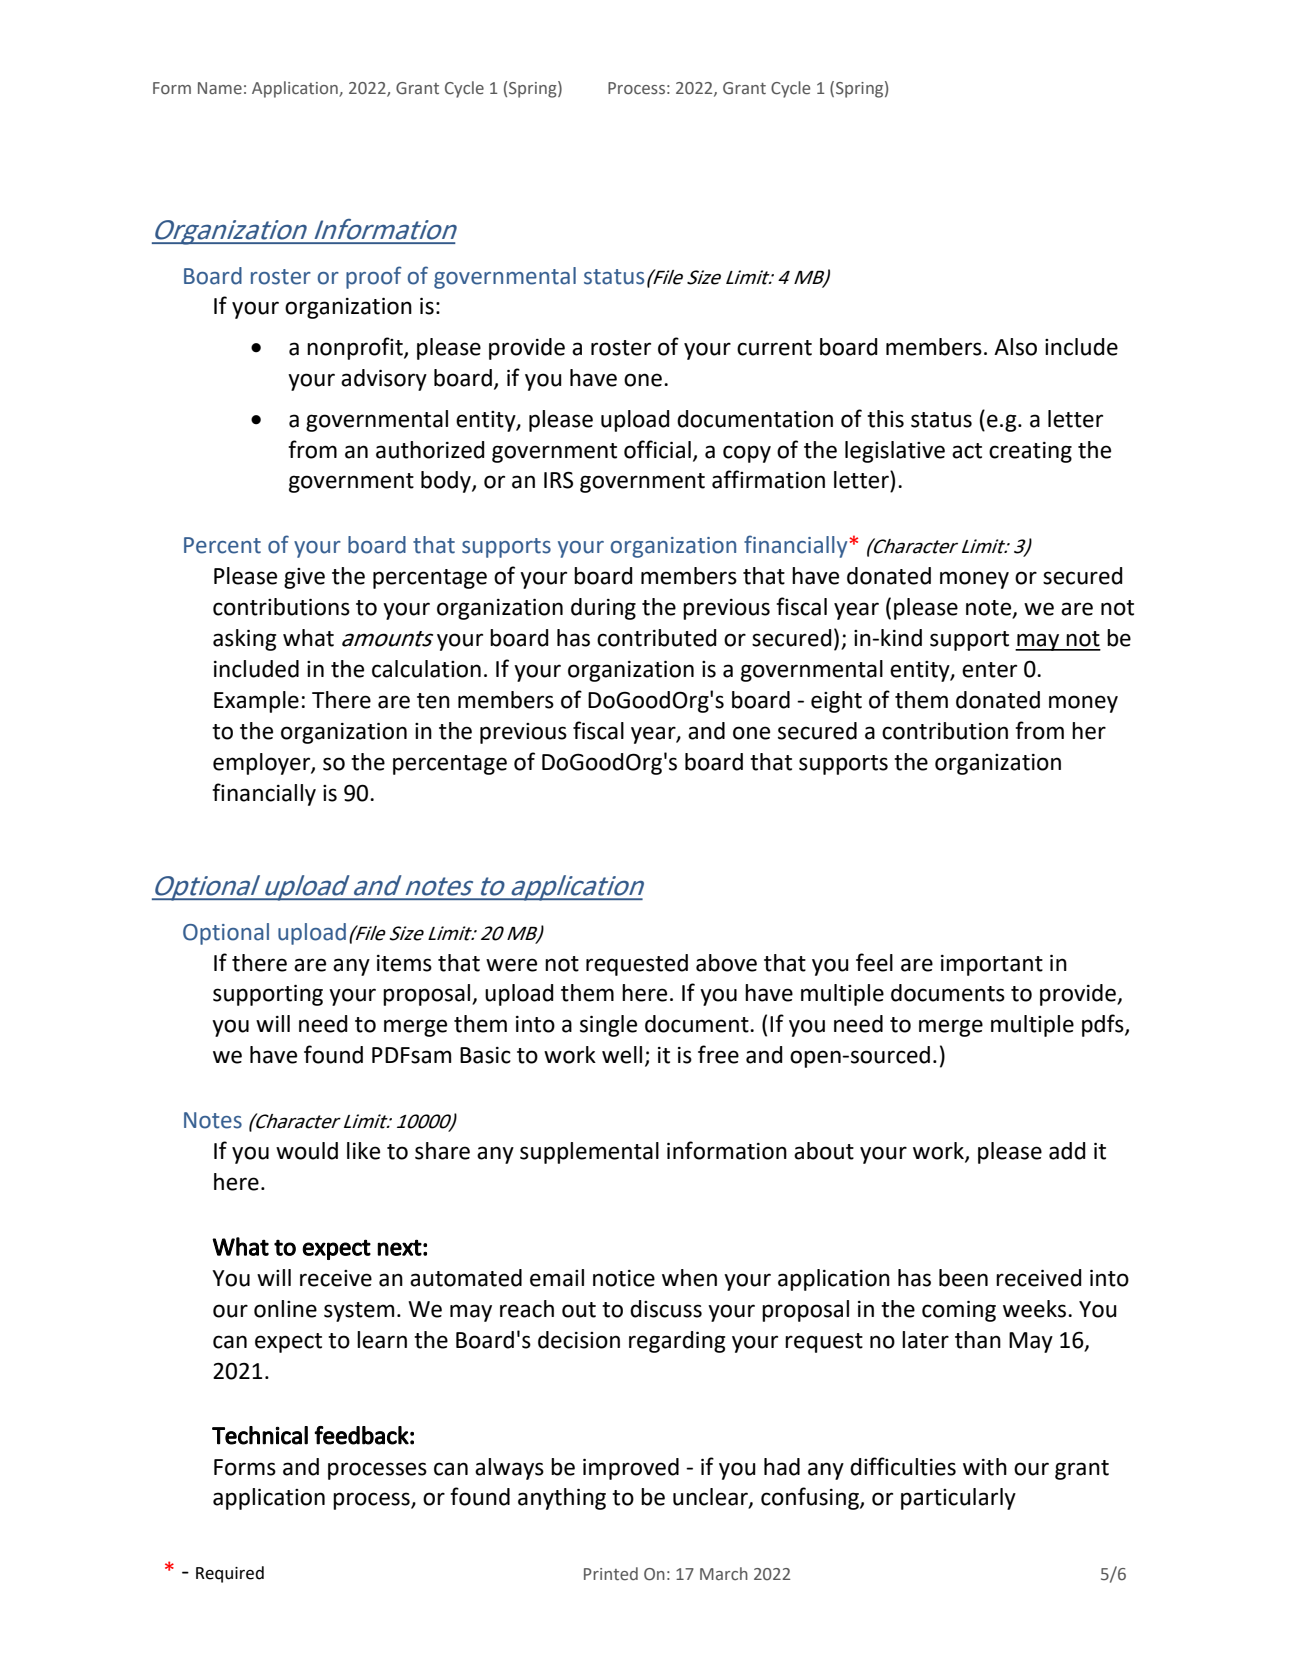 This screenshot has width=1290, height=1670. Describe the element at coordinates (1015, 347) in the screenshot. I see `Also` at that location.
